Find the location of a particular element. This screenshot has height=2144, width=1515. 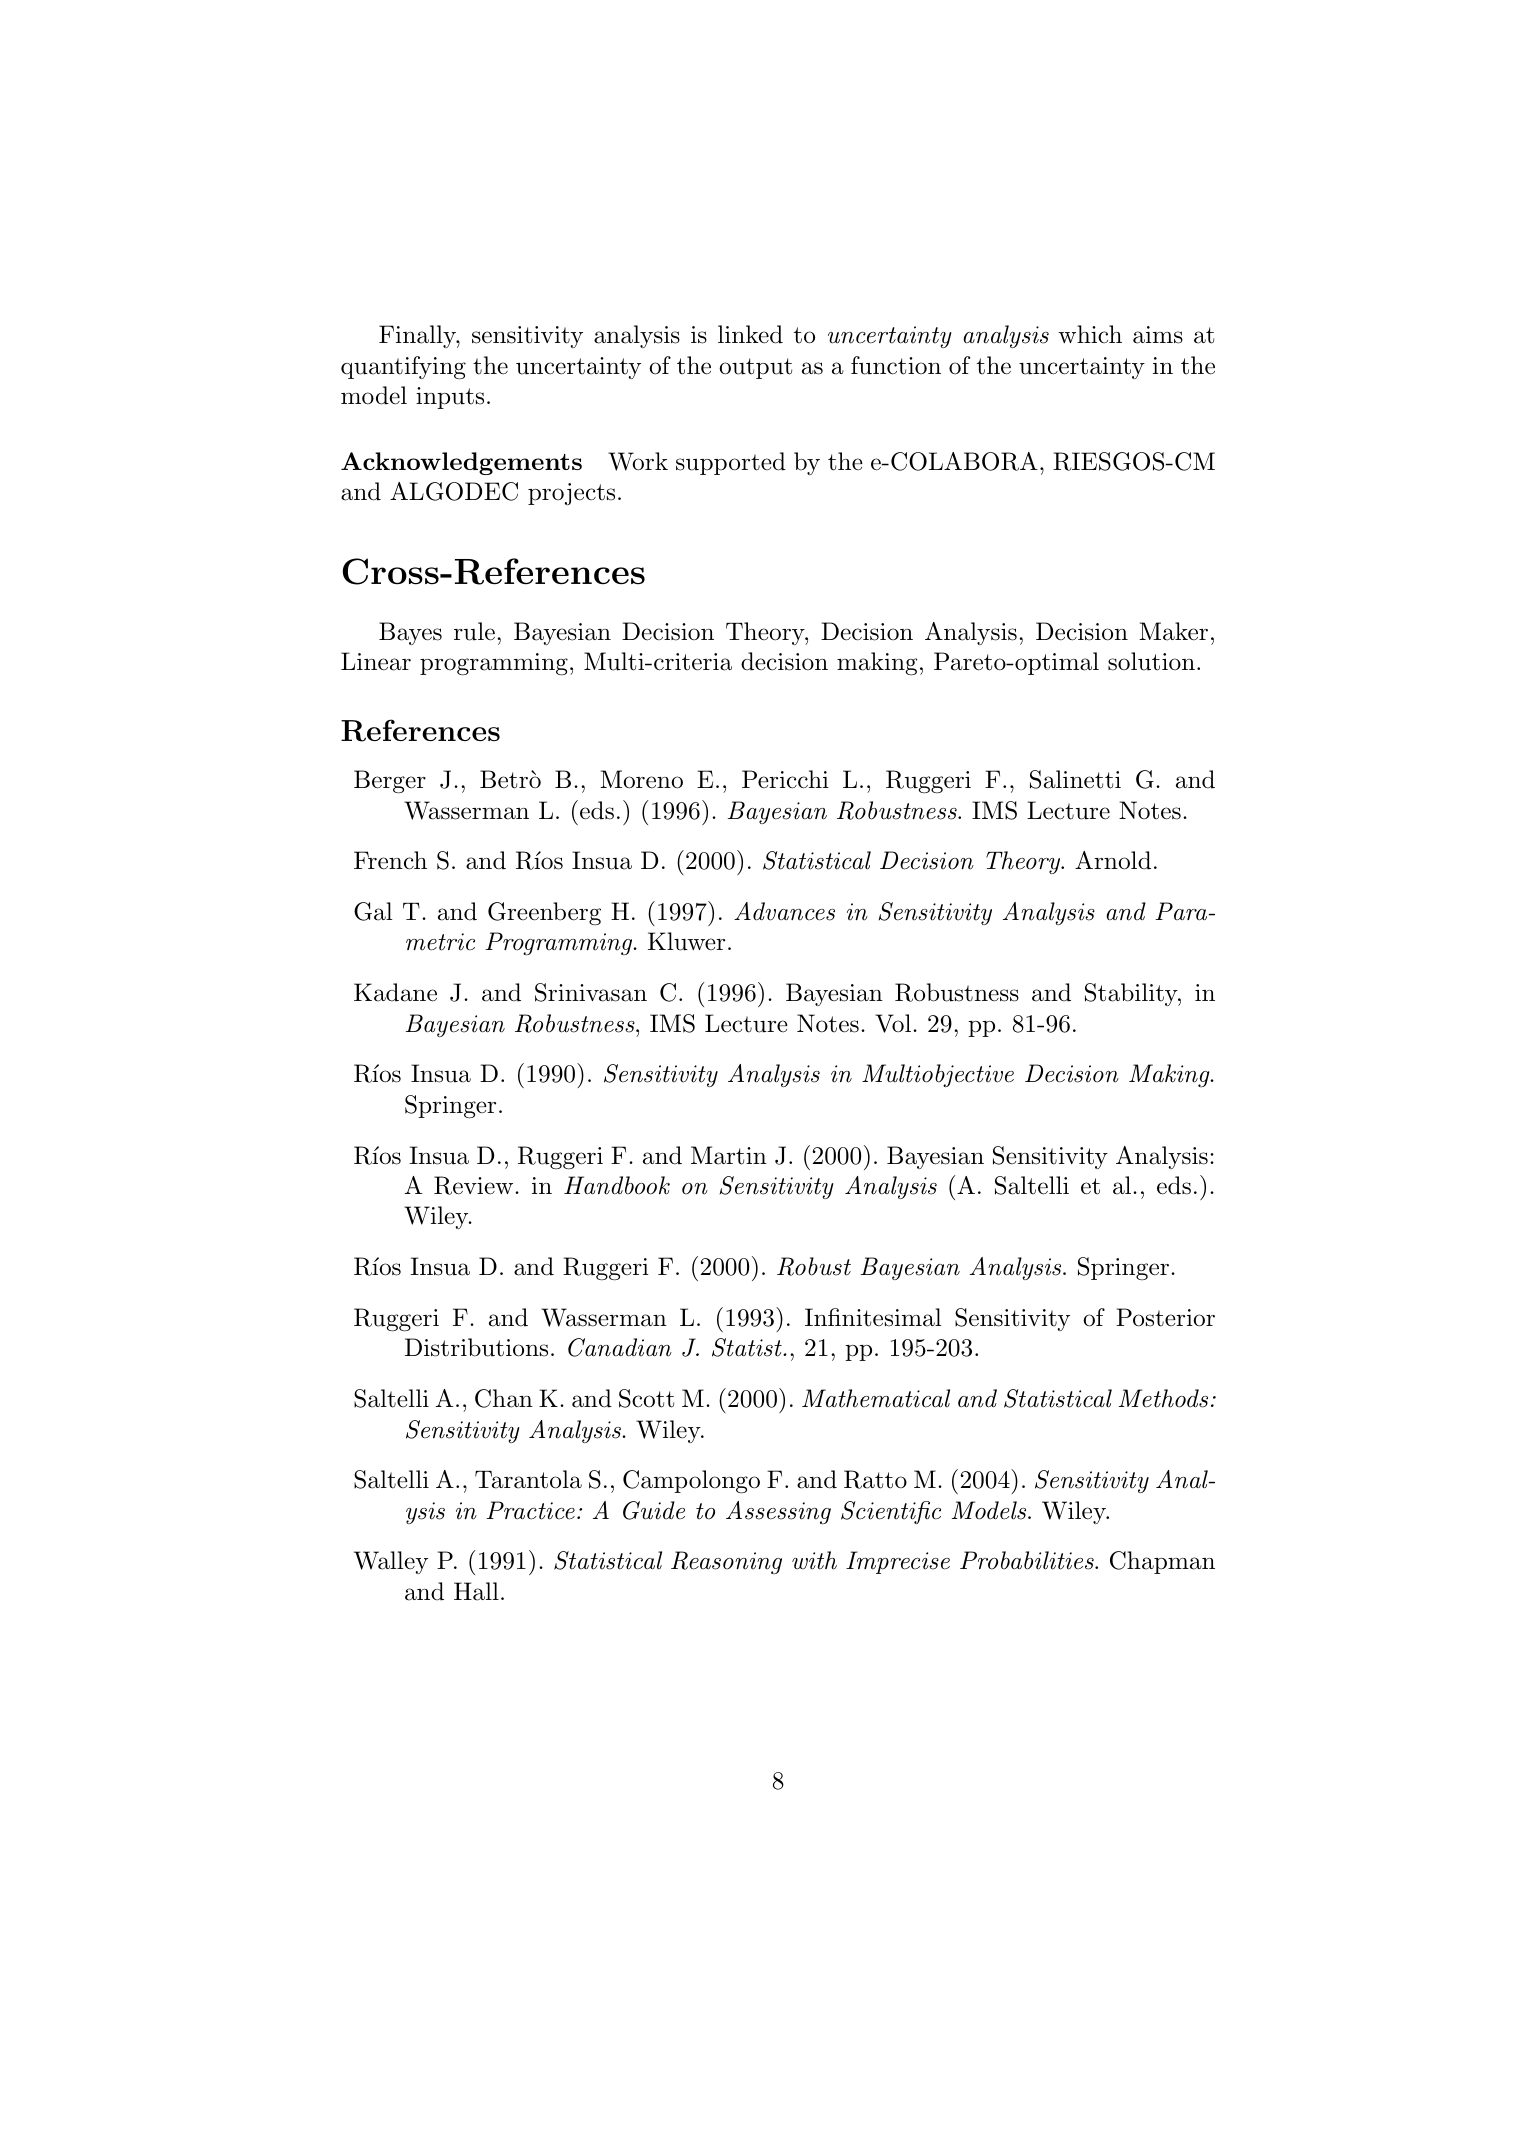

output is located at coordinates (755, 368).
